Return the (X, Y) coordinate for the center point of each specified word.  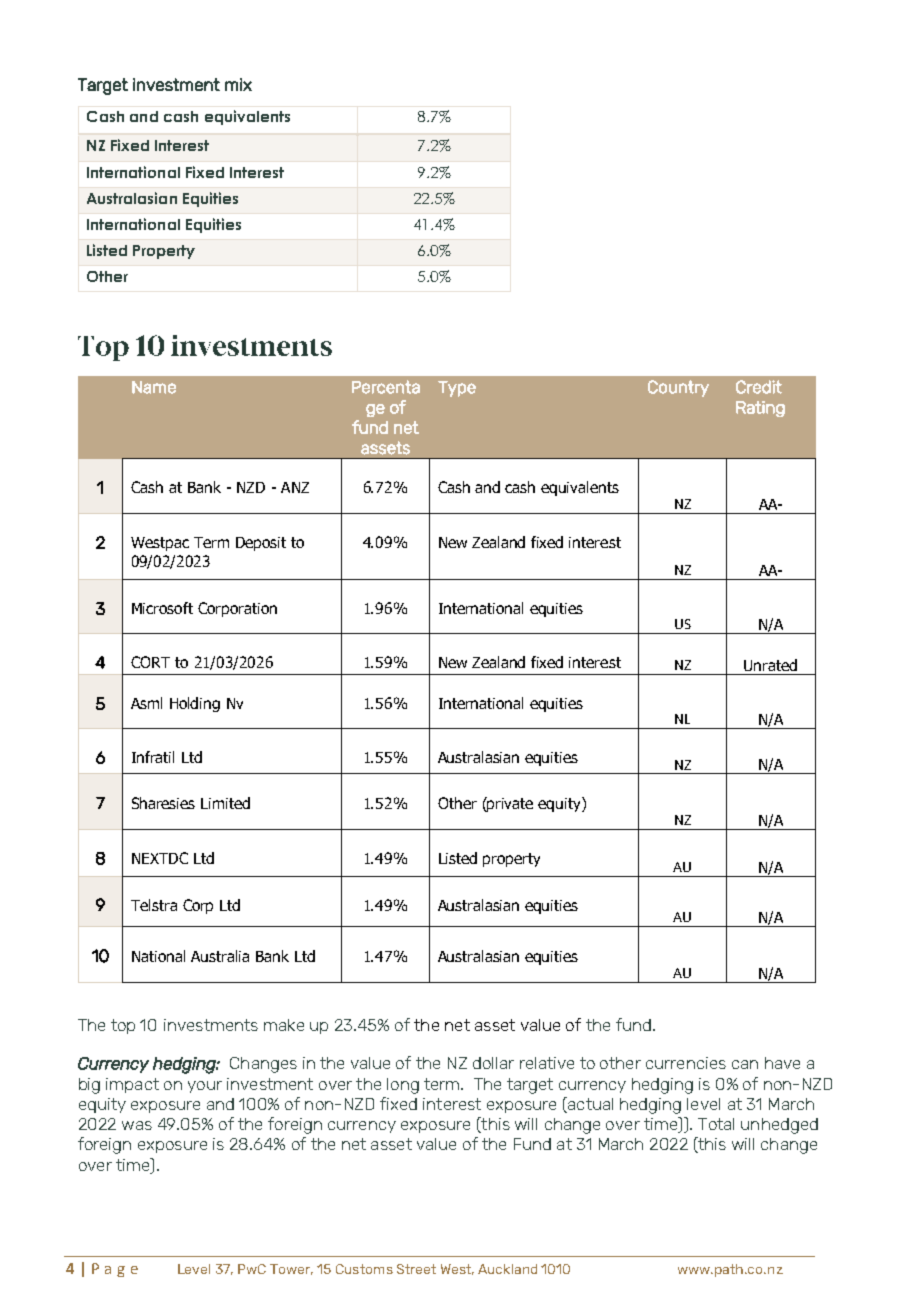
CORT (150, 662)
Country (678, 388)
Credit (759, 387)
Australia (220, 956)
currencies (686, 1063)
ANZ (295, 487)
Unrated (770, 665)
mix (238, 84)
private (509, 804)
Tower (291, 1269)
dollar (493, 1063)
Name (154, 387)
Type (457, 389)
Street (416, 1269)
